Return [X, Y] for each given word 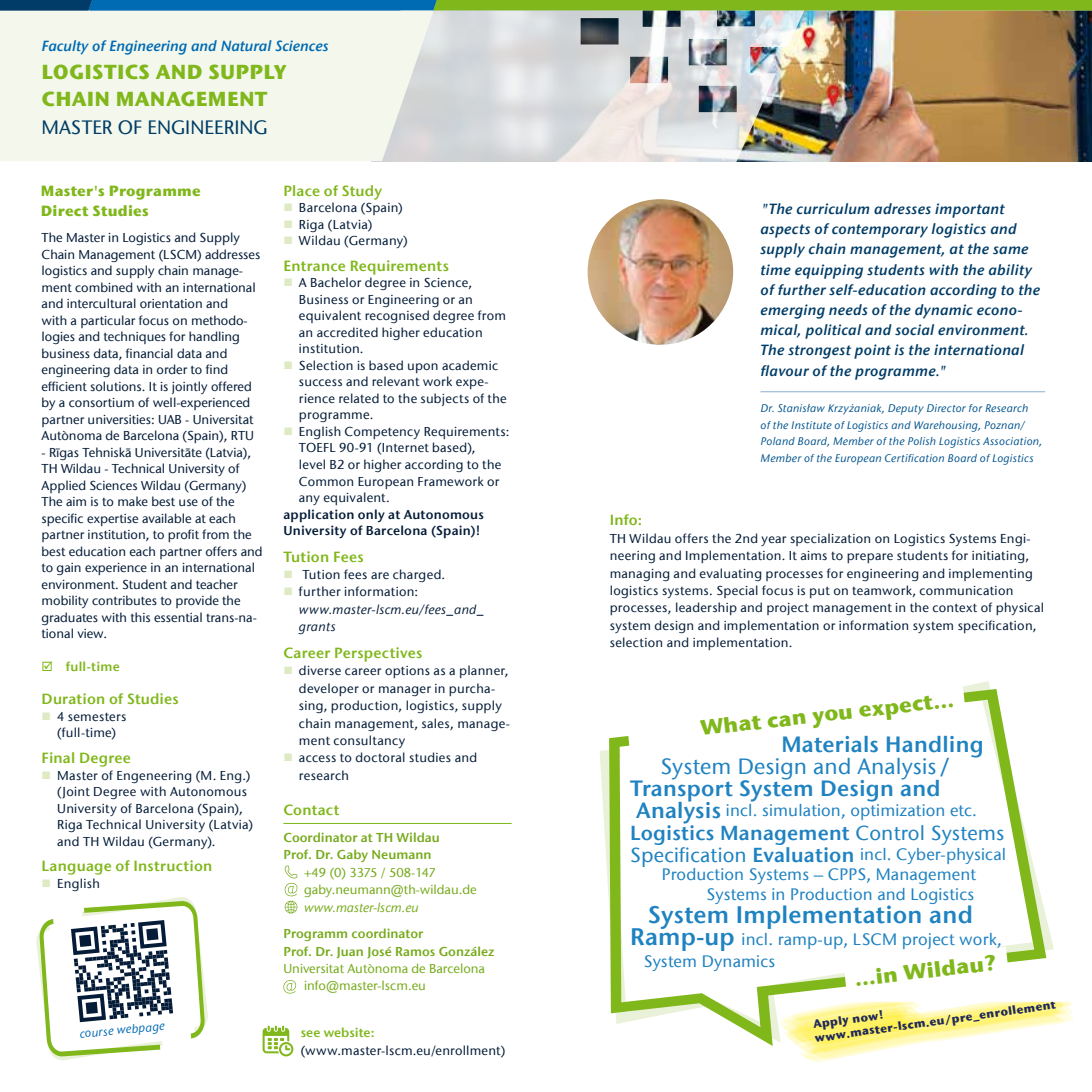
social [914, 329]
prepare [870, 558]
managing [640, 575]
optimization [897, 812]
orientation [171, 303]
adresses [902, 208]
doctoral [380, 757]
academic [470, 365]
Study [362, 192]
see [310, 1033]
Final [58, 757]
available [166, 518]
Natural [246, 45]
